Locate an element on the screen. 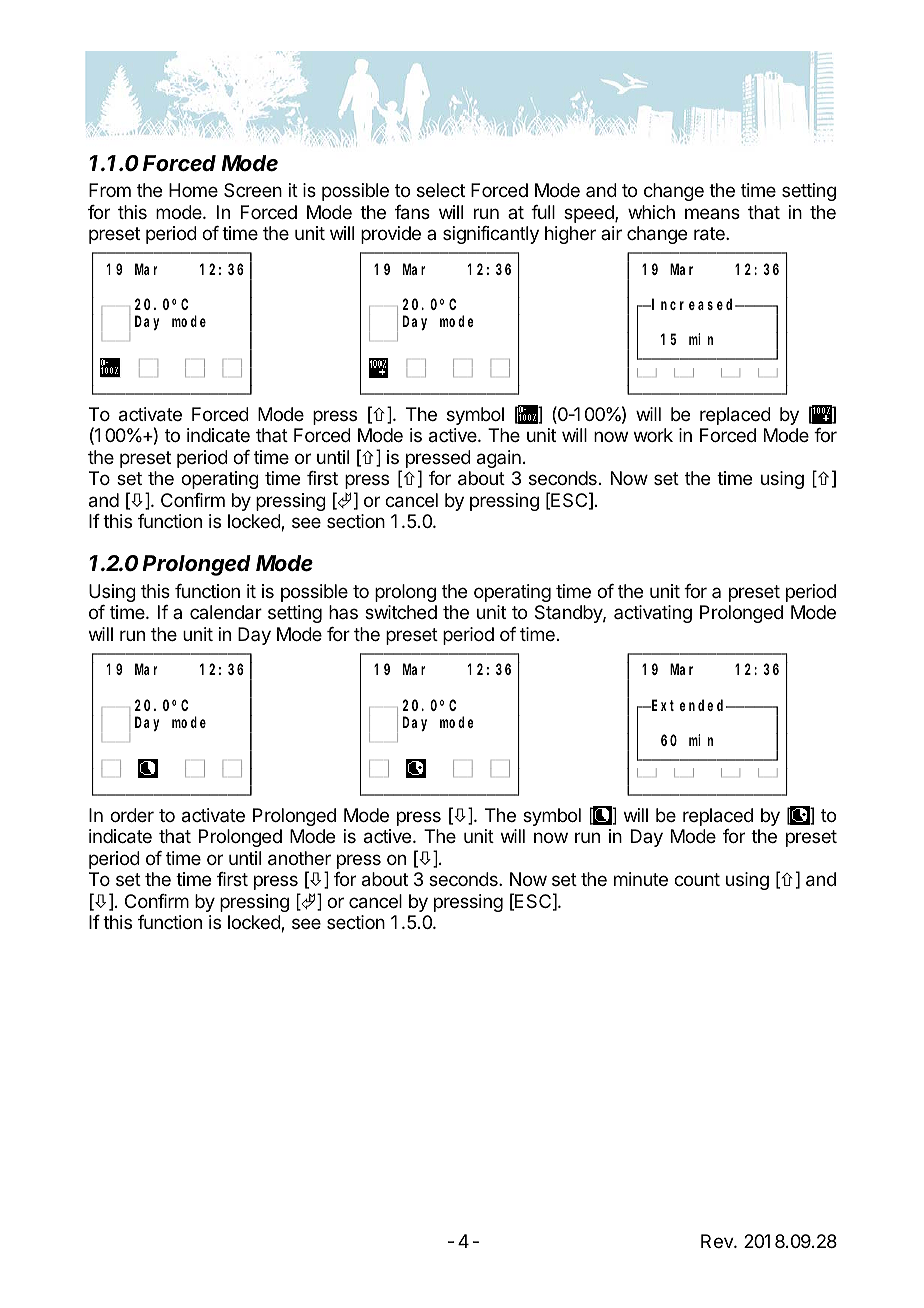 The width and height of the screenshot is (924, 1308). activating is located at coordinates (653, 614).
